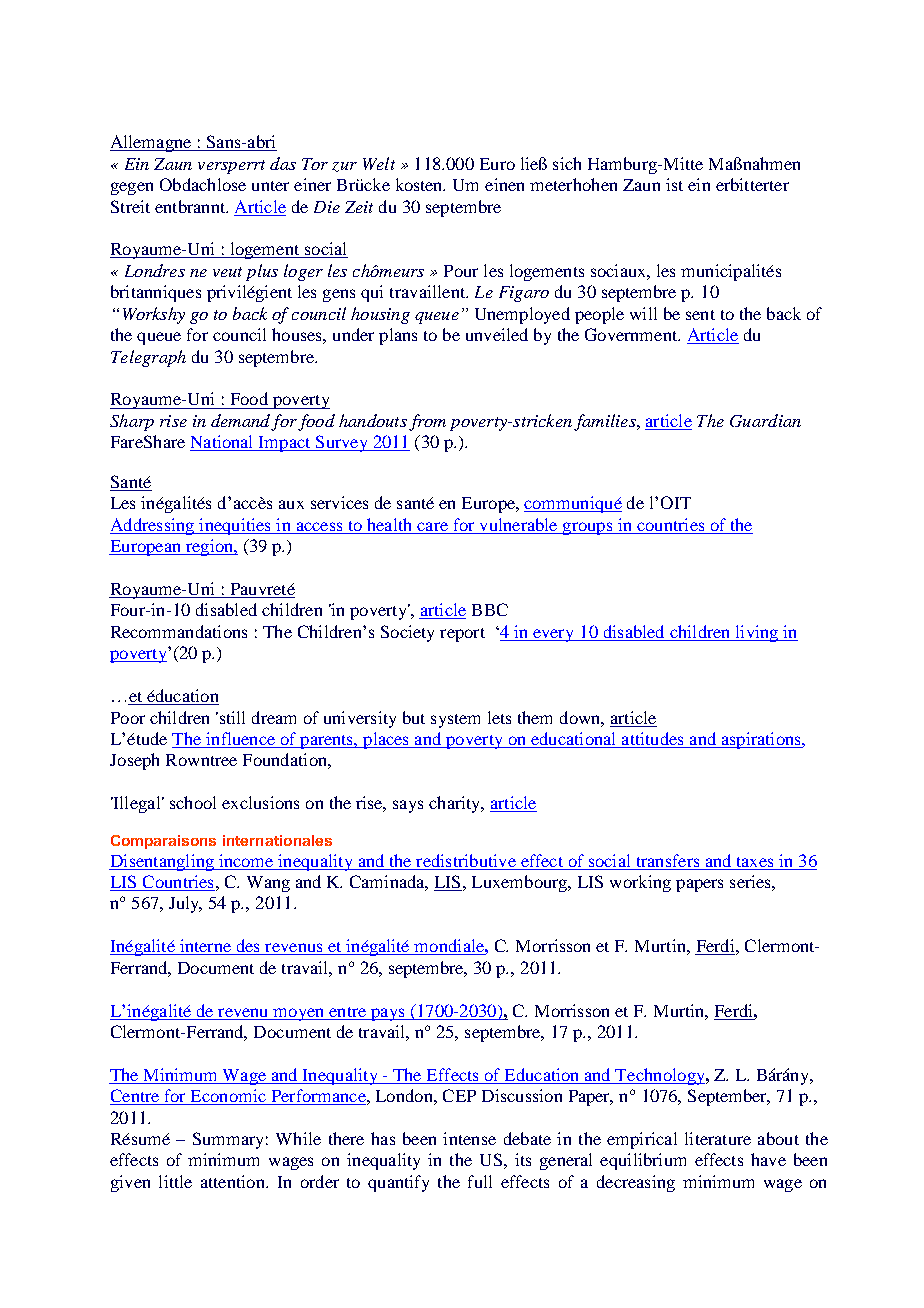 The width and height of the screenshot is (924, 1308). What do you see at coordinates (270, 186) in the screenshot?
I see `unter` at bounding box center [270, 186].
